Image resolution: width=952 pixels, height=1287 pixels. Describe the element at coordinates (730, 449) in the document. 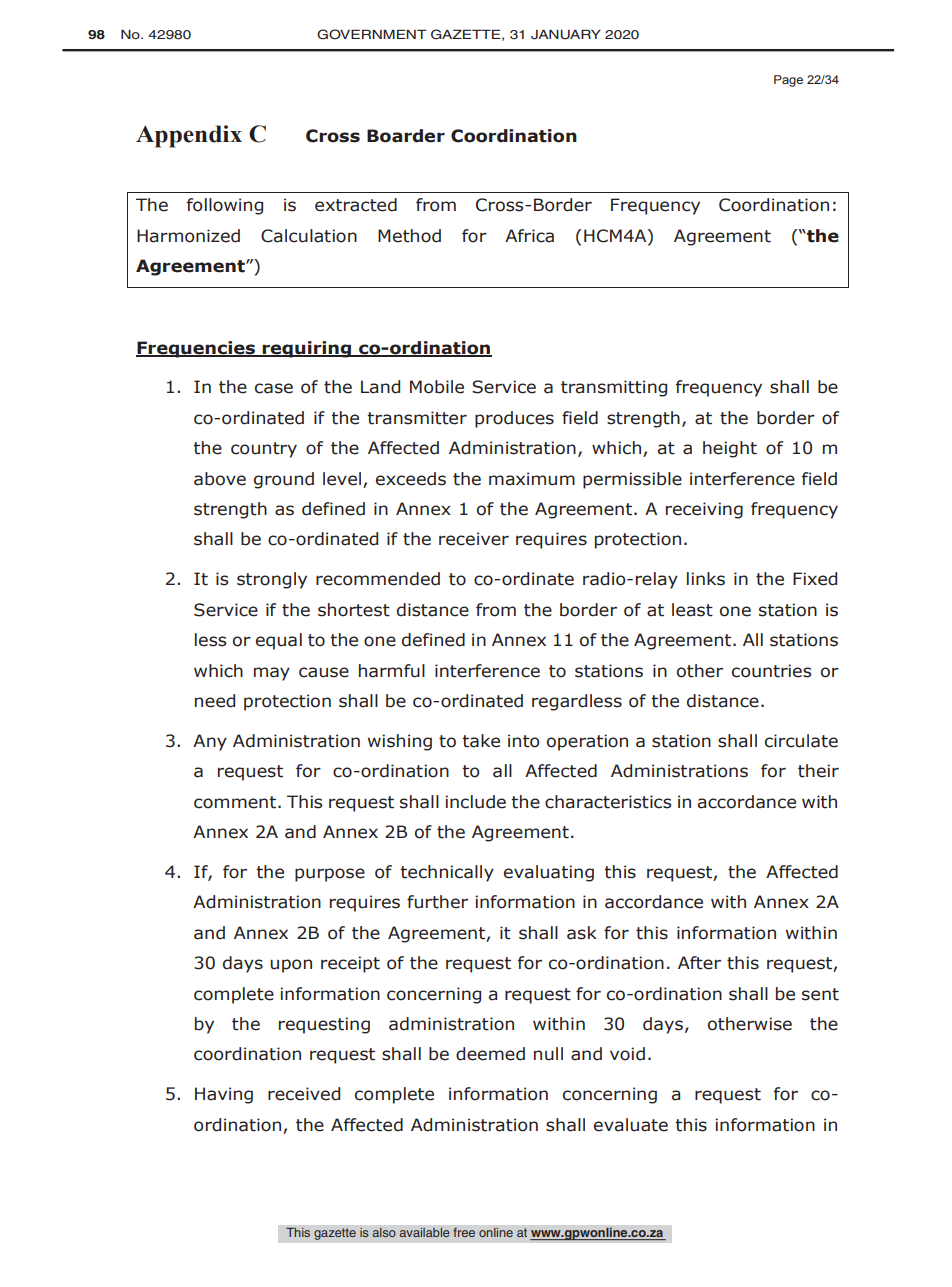

I see `height` at that location.
